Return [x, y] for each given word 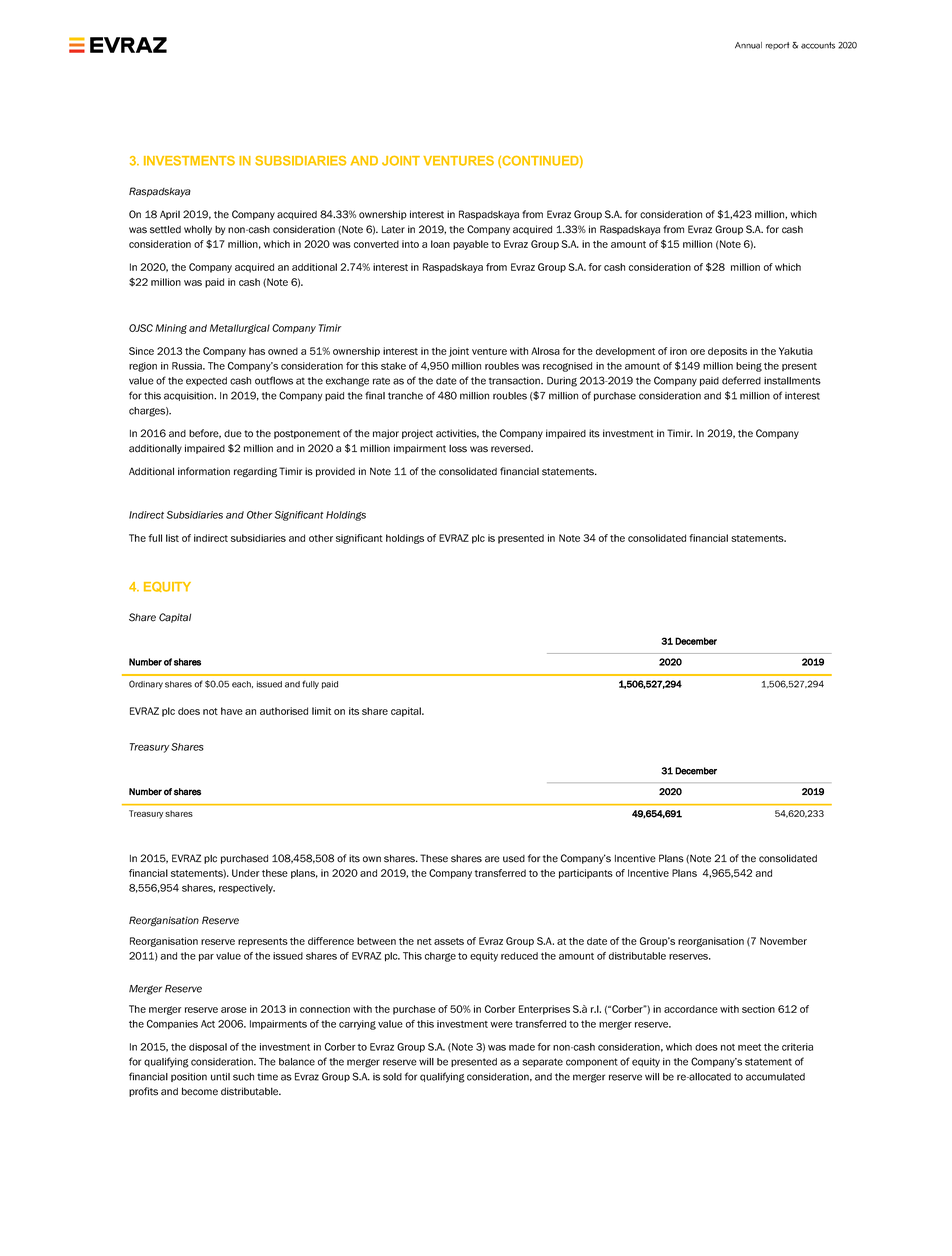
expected [206, 381]
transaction [515, 381]
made [522, 1047]
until [220, 1077]
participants [586, 874]
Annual [748, 45]
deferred [741, 380]
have [232, 711]
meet [749, 1047]
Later [393, 230]
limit [321, 711]
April [170, 215]
